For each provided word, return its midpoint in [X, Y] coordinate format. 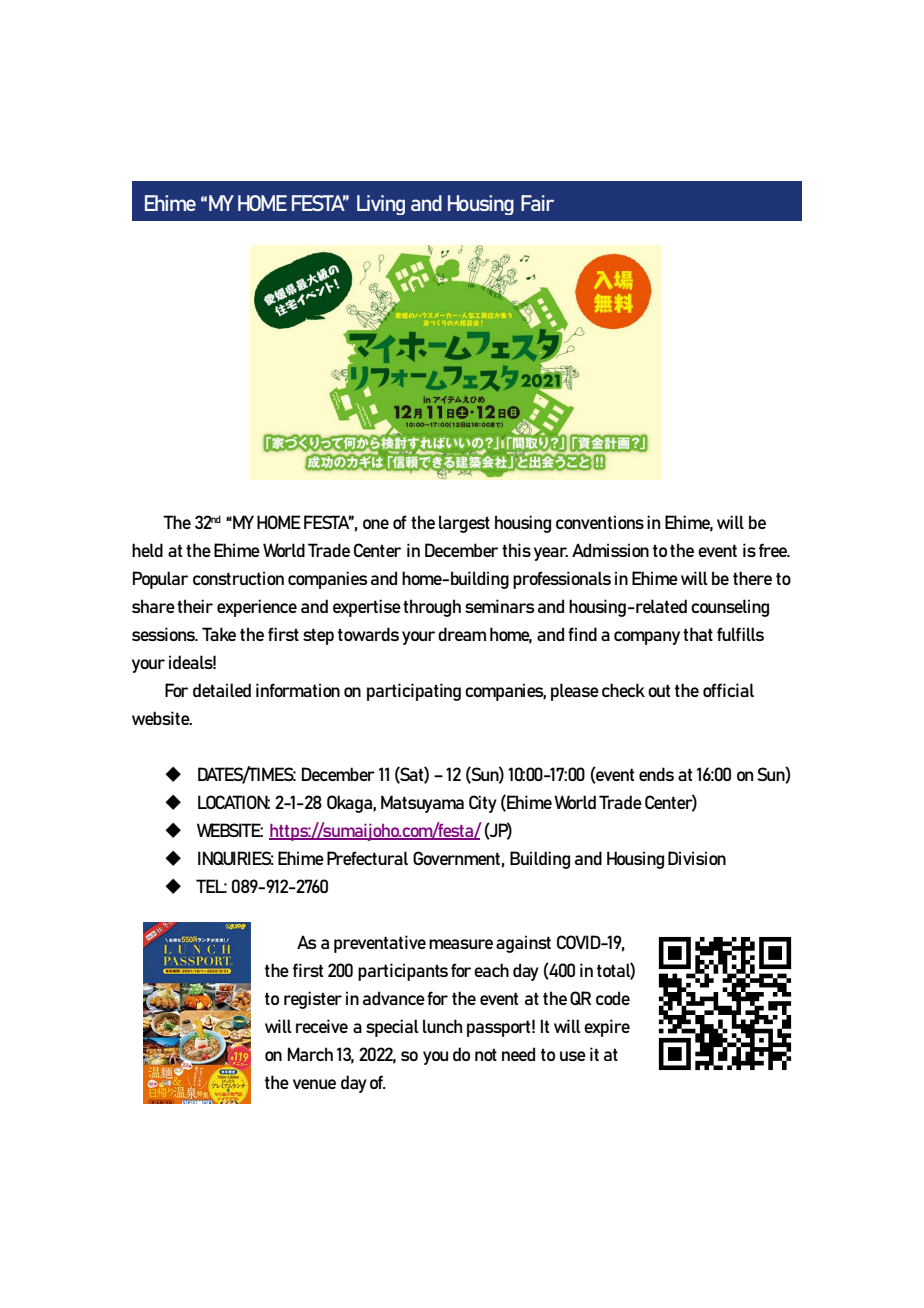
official [728, 690]
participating [414, 692]
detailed [222, 690]
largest [464, 524]
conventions [600, 522]
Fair [537, 203]
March [310, 1054]
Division [697, 858]
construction [238, 578]
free [774, 550]
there [752, 578]
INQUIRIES [236, 858]
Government [456, 858]
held [147, 550]
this [516, 550]
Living [381, 205]
